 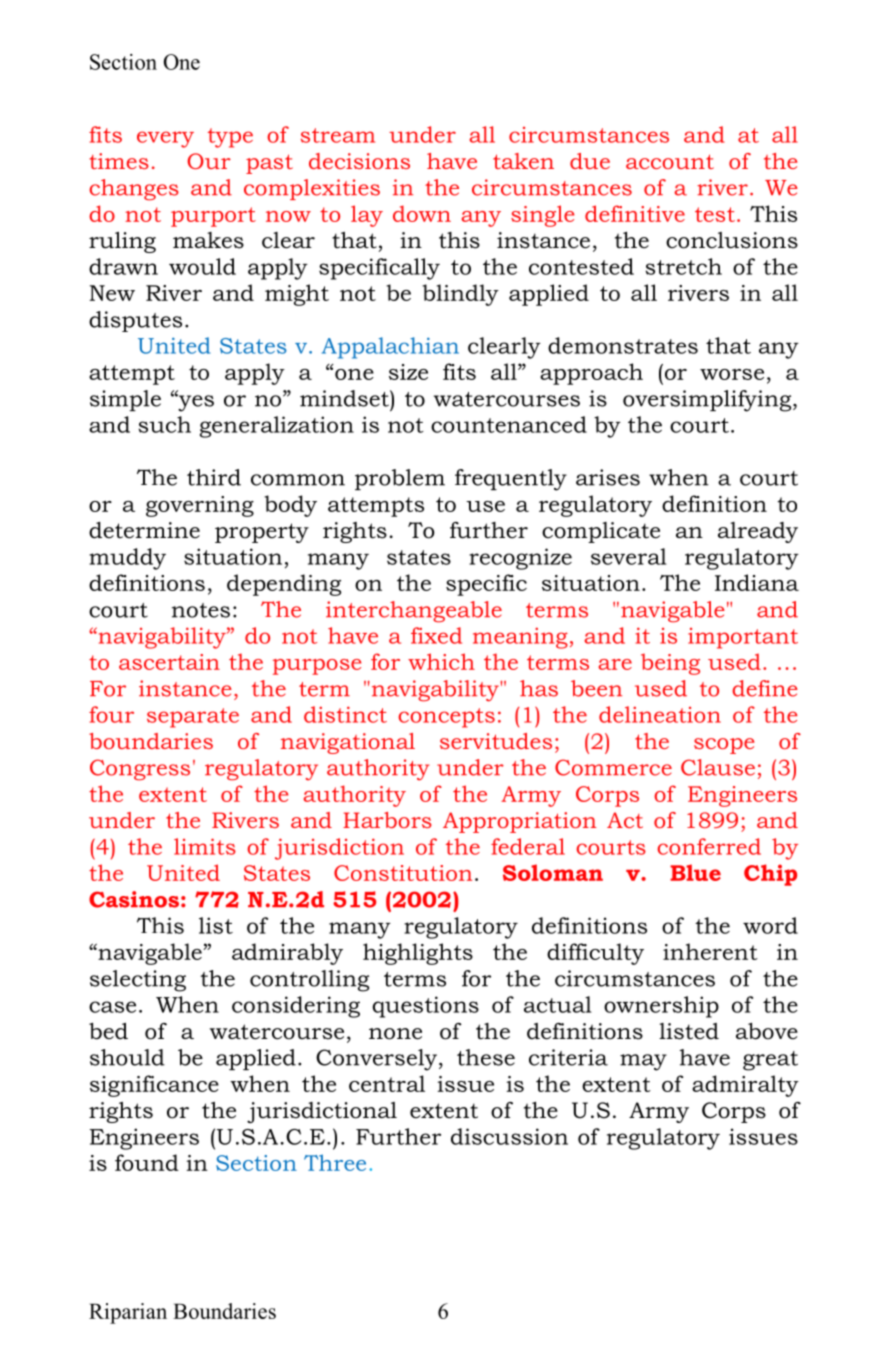 I want to click on account, so click(x=670, y=161).
